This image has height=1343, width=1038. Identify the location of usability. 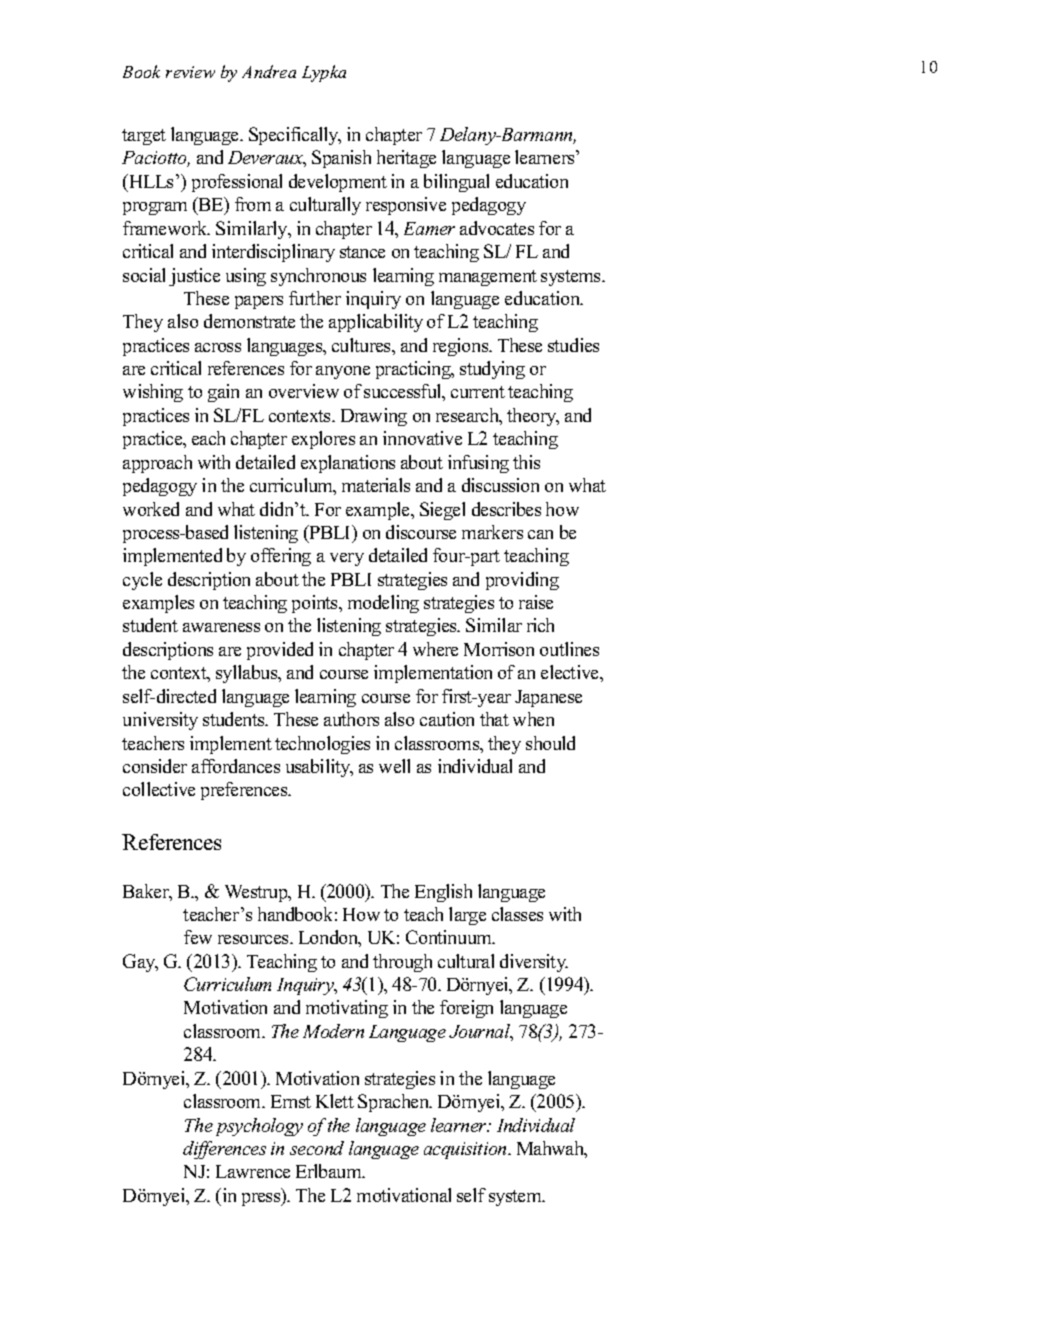
(319, 768).
